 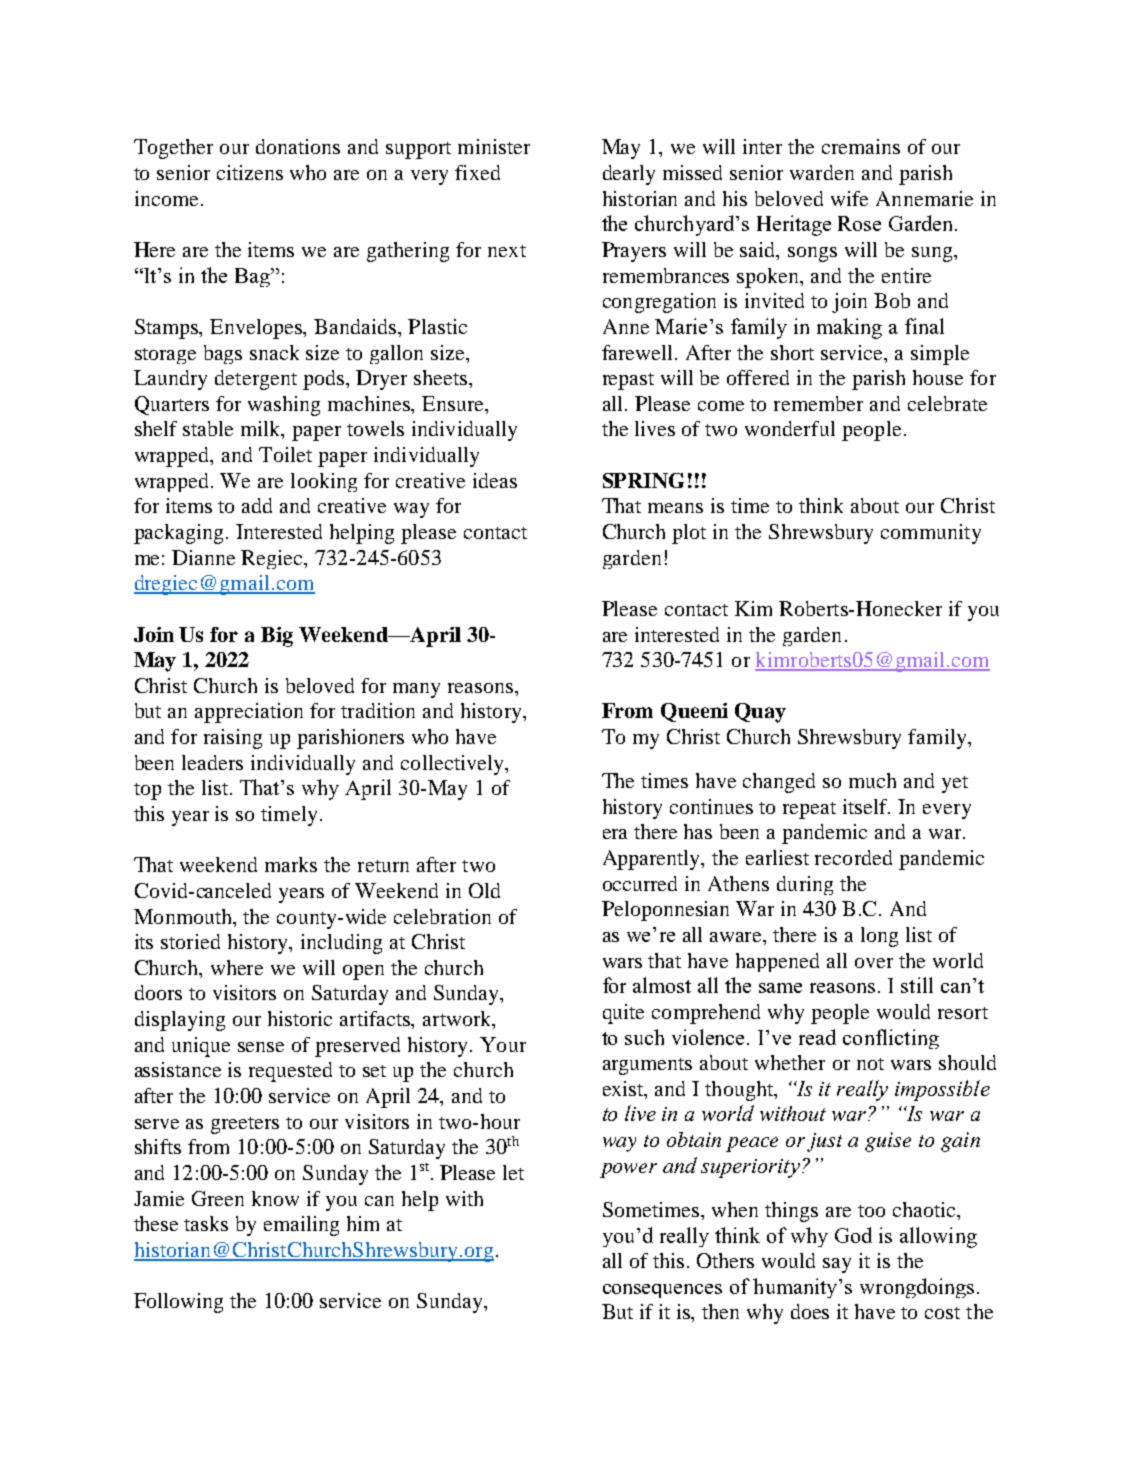 I want to click on consequences, so click(x=662, y=1291).
